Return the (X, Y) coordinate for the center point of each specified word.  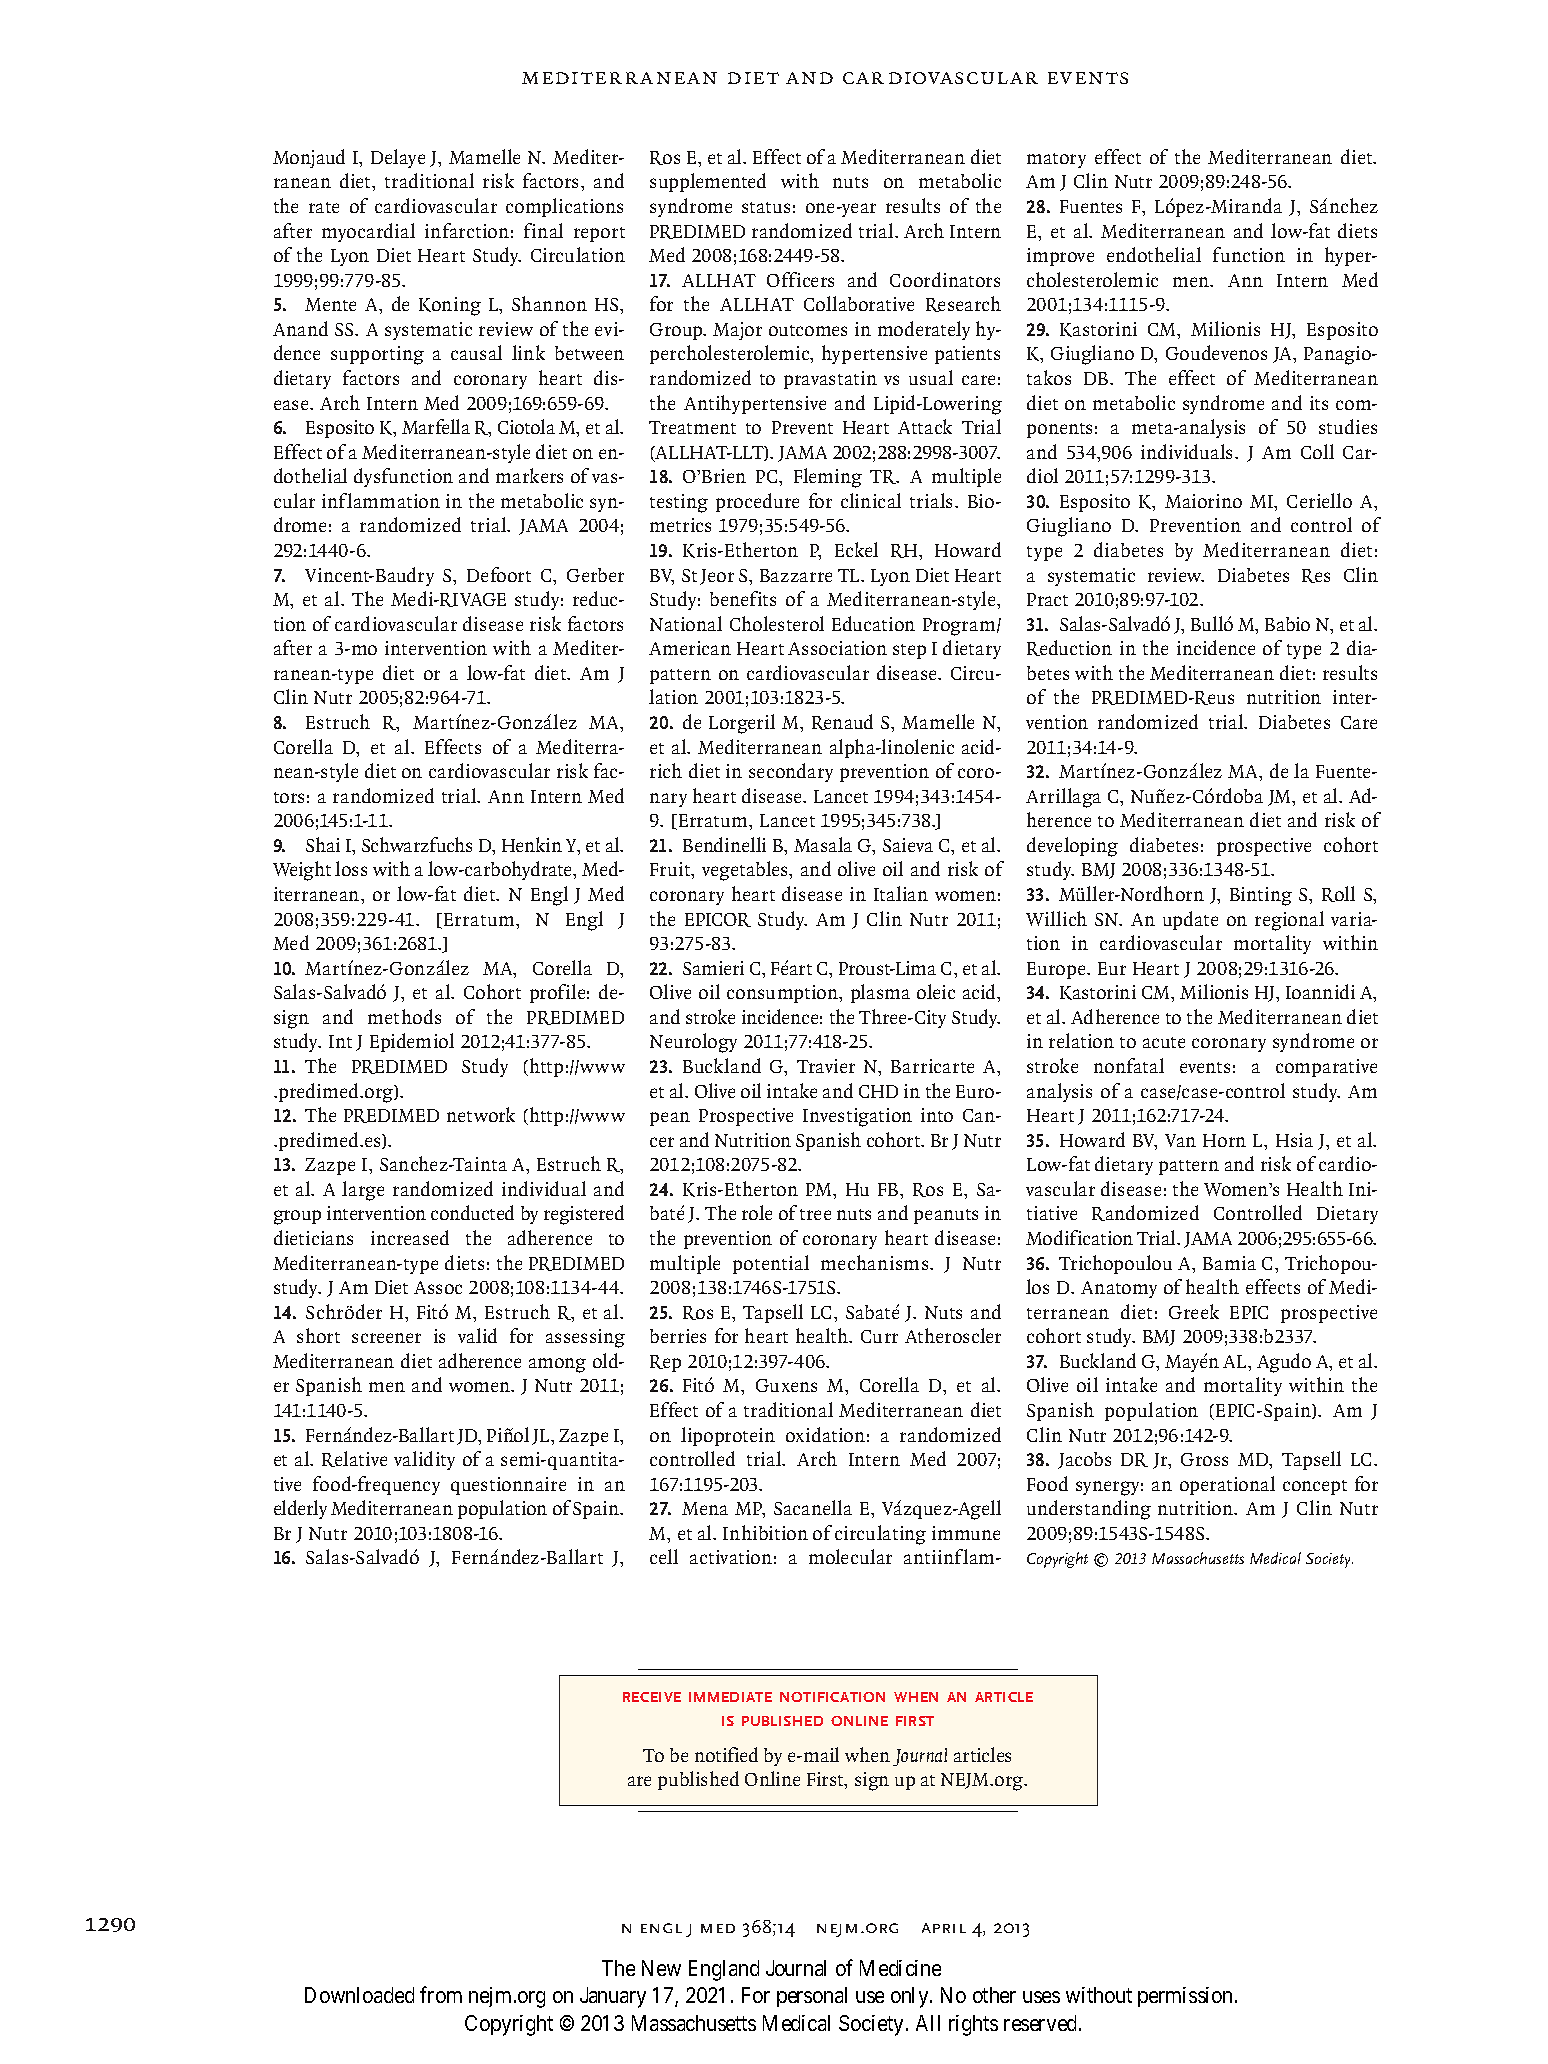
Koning (450, 306)
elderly (300, 1509)
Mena (705, 1508)
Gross (1204, 1459)
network (481, 1114)
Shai (323, 844)
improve (1060, 257)
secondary (791, 772)
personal (812, 1997)
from (441, 1995)
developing (1072, 847)
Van (1180, 1140)
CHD (878, 1091)
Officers (800, 279)
